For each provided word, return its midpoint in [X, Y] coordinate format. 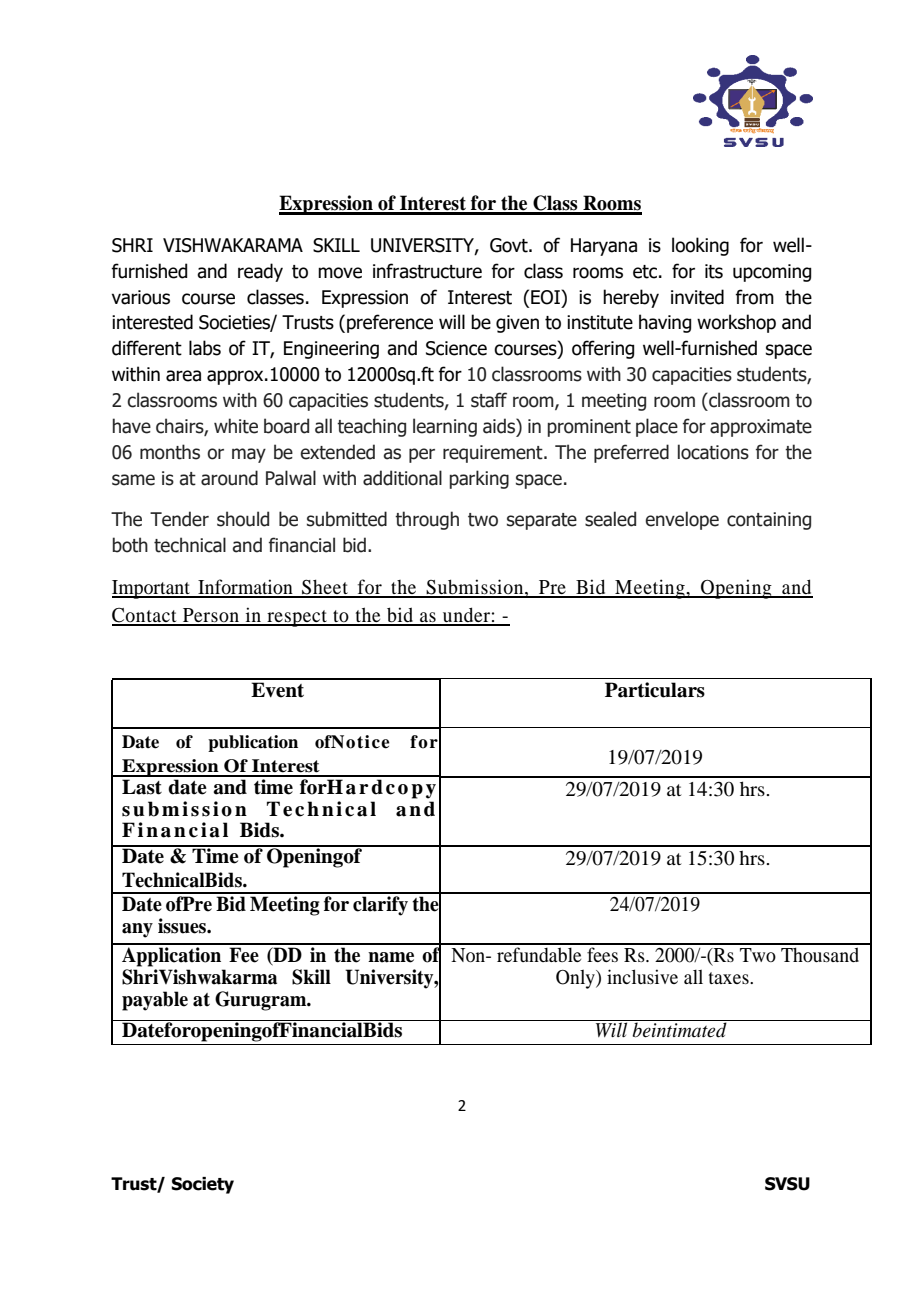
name [391, 957]
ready [260, 272]
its [714, 271]
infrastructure [427, 271]
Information [245, 588]
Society [203, 1185]
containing [769, 521]
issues [183, 926]
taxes [730, 978]
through [427, 520]
